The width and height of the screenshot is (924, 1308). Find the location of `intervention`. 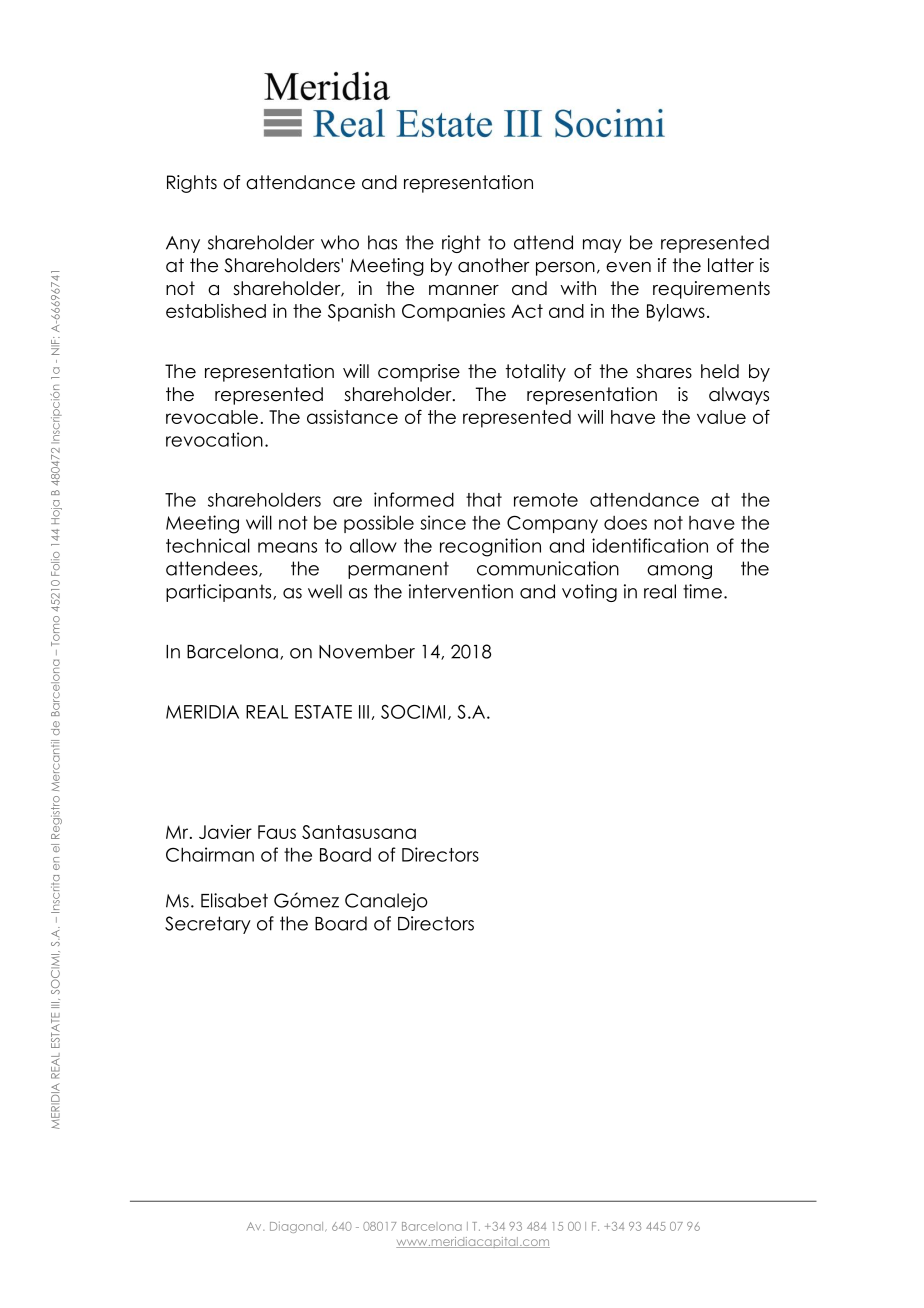

intervention is located at coordinates (461, 591).
